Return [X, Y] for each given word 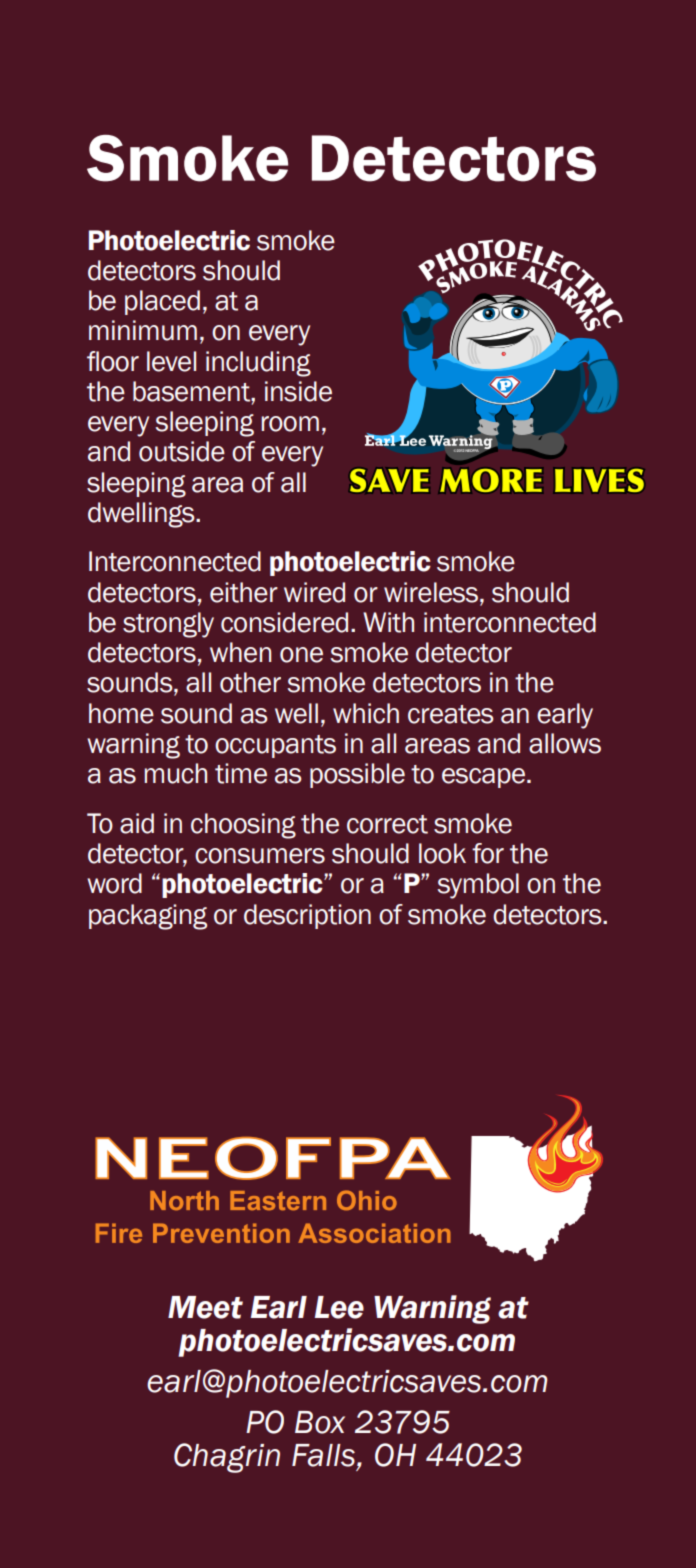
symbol [478, 886]
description [307, 916]
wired [314, 592]
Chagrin [227, 1458]
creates [451, 714]
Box [320, 1422]
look [442, 853]
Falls [323, 1455]
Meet [205, 1307]
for [488, 853]
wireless [432, 592]
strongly [168, 625]
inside [298, 391]
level [171, 361]
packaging [148, 917]
